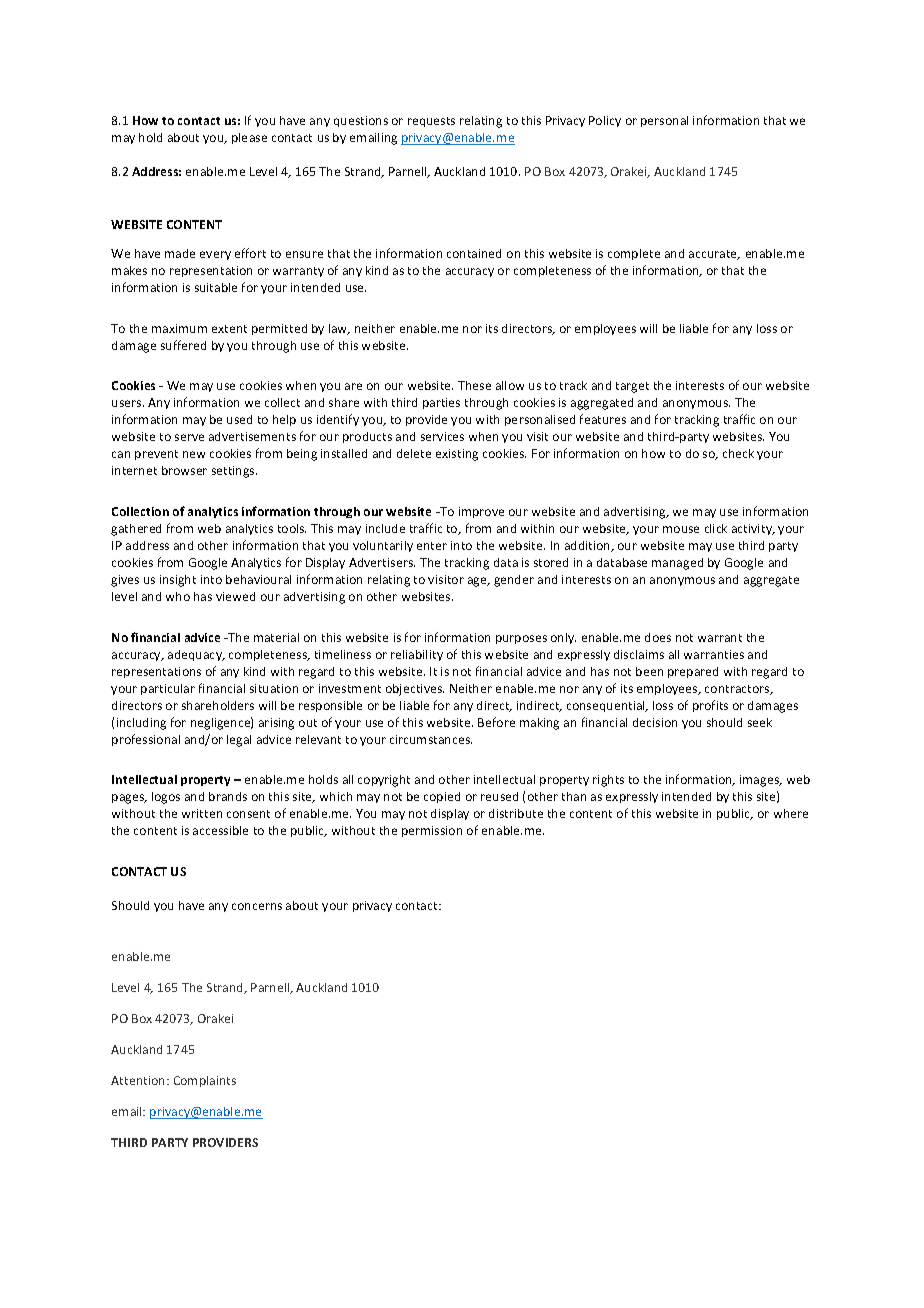 The height and width of the screenshot is (1308, 924). I want to click on managed, so click(677, 564).
